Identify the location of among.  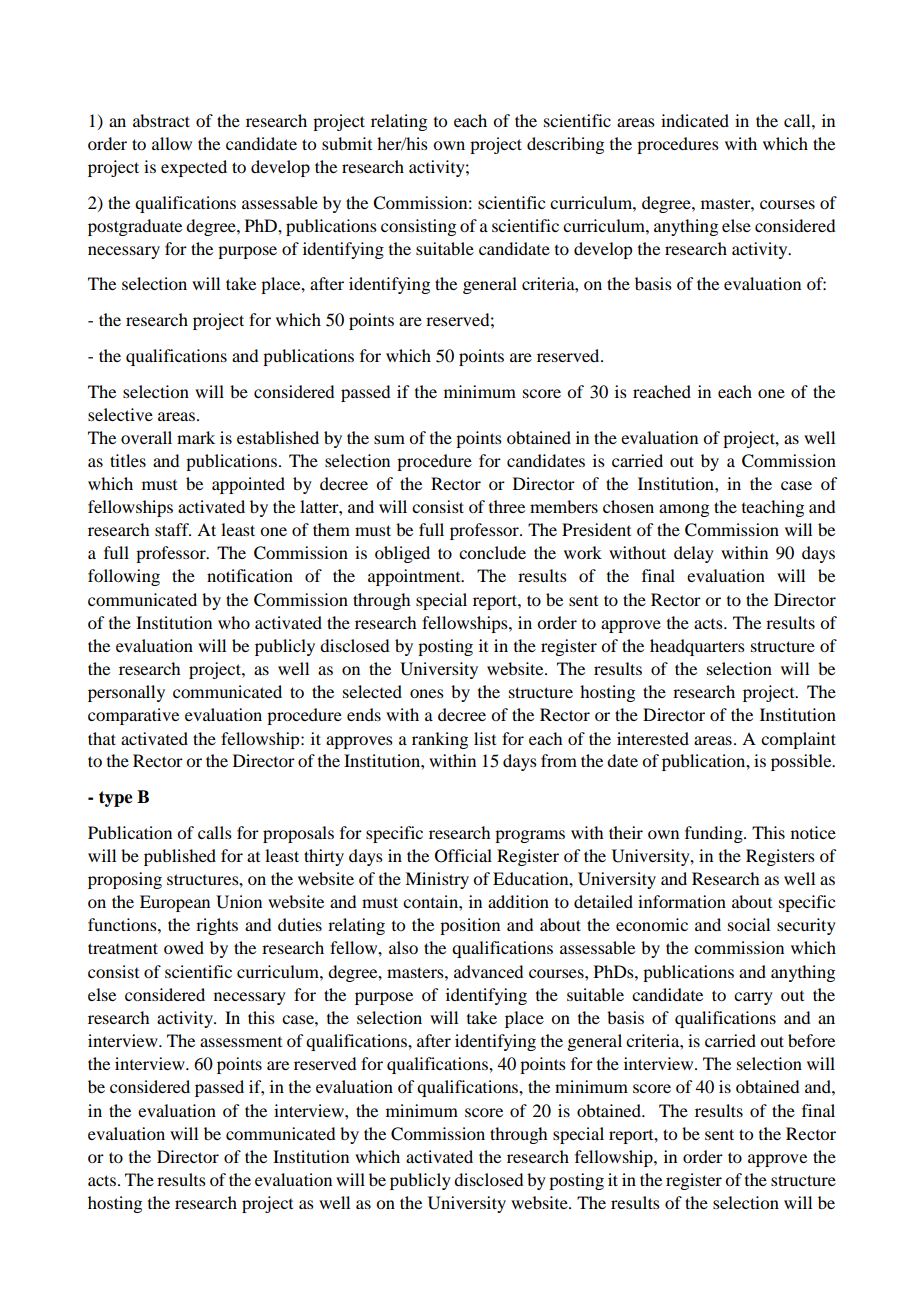
(684, 510).
